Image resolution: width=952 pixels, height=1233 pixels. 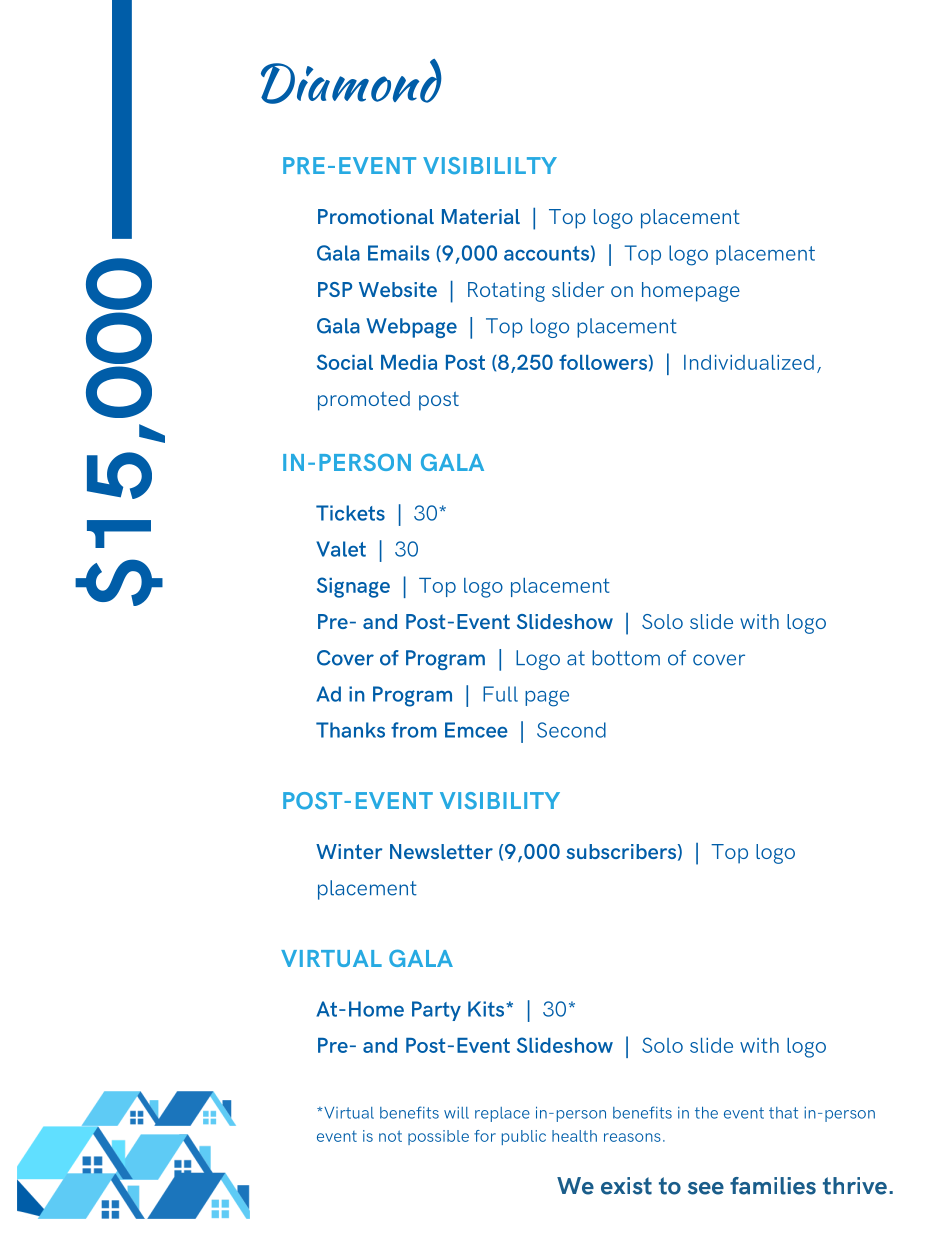 What do you see at coordinates (390, 1136) in the screenshot?
I see `not` at bounding box center [390, 1136].
